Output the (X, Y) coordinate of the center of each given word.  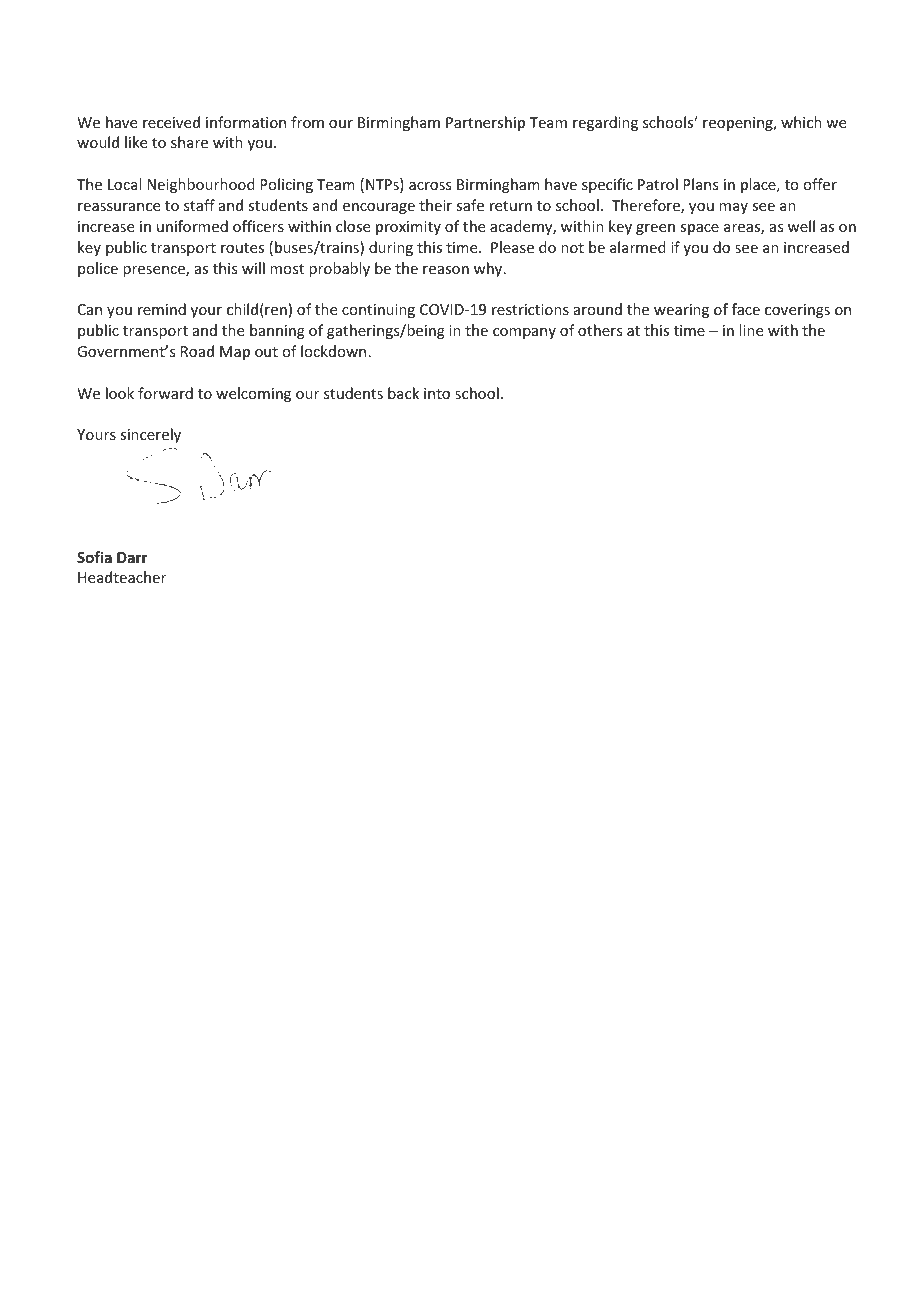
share (189, 142)
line (751, 330)
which (801, 122)
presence (155, 271)
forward (165, 393)
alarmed (638, 247)
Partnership (485, 123)
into (437, 393)
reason (446, 270)
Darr (132, 557)
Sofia (94, 557)
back (403, 393)
